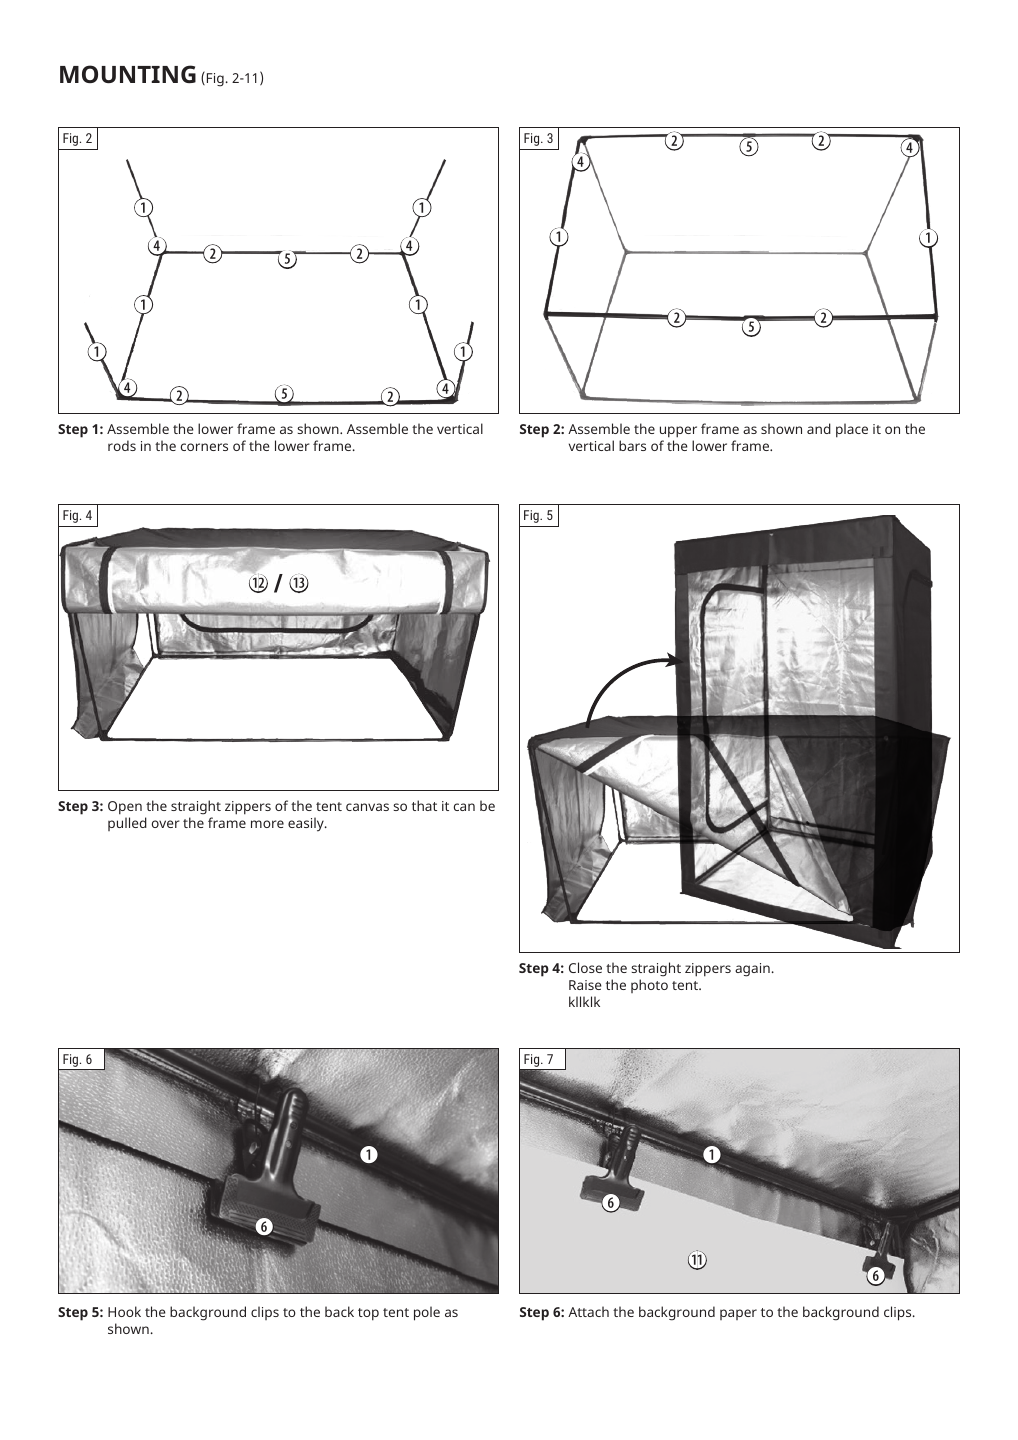 This image has height=1440, width=1018. What do you see at coordinates (678, 432) in the image?
I see `upper` at bounding box center [678, 432].
